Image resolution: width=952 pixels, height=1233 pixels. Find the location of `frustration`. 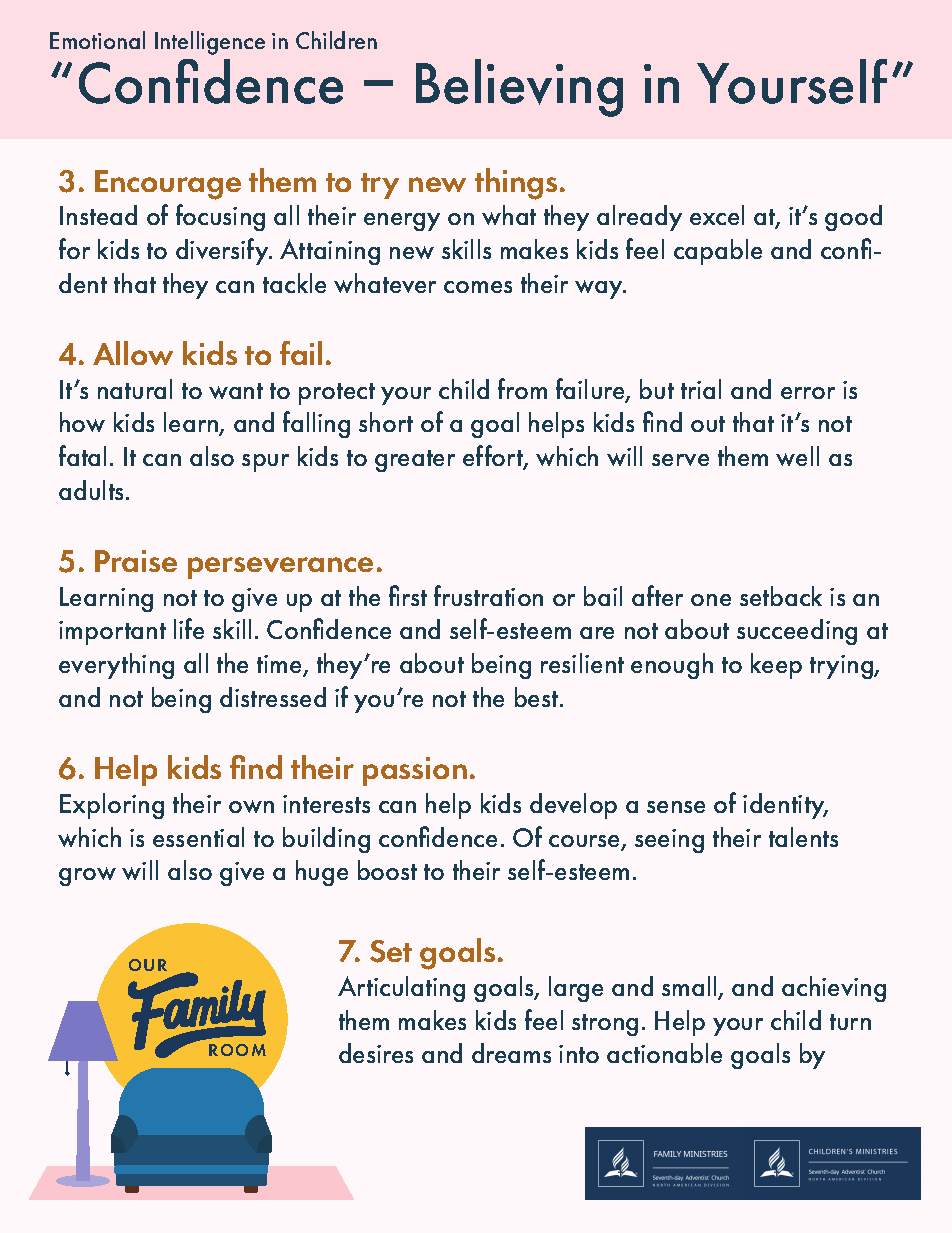

frustration is located at coordinates (488, 595).
